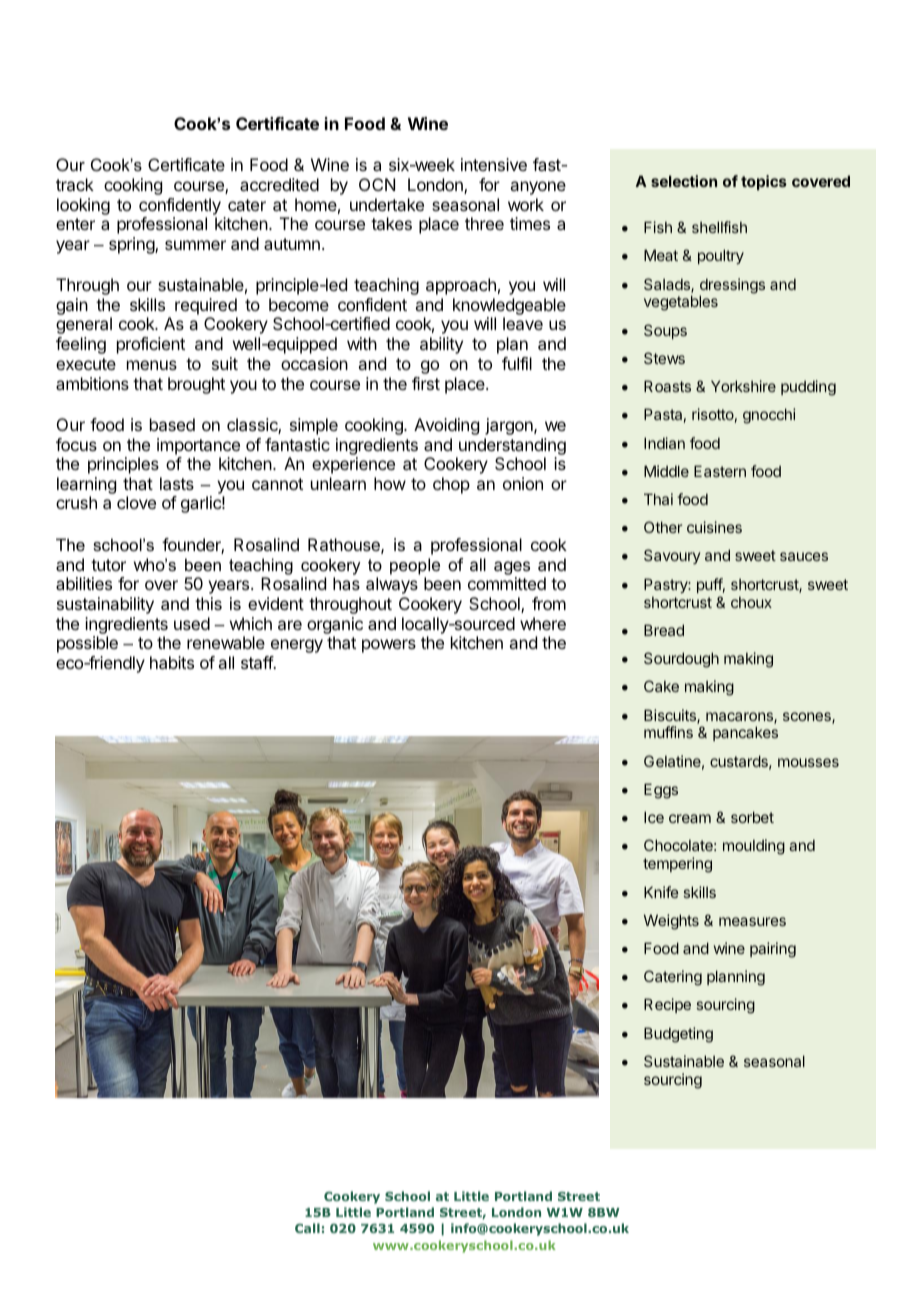  What do you see at coordinates (740, 718) in the screenshot?
I see `macarons` at bounding box center [740, 718].
